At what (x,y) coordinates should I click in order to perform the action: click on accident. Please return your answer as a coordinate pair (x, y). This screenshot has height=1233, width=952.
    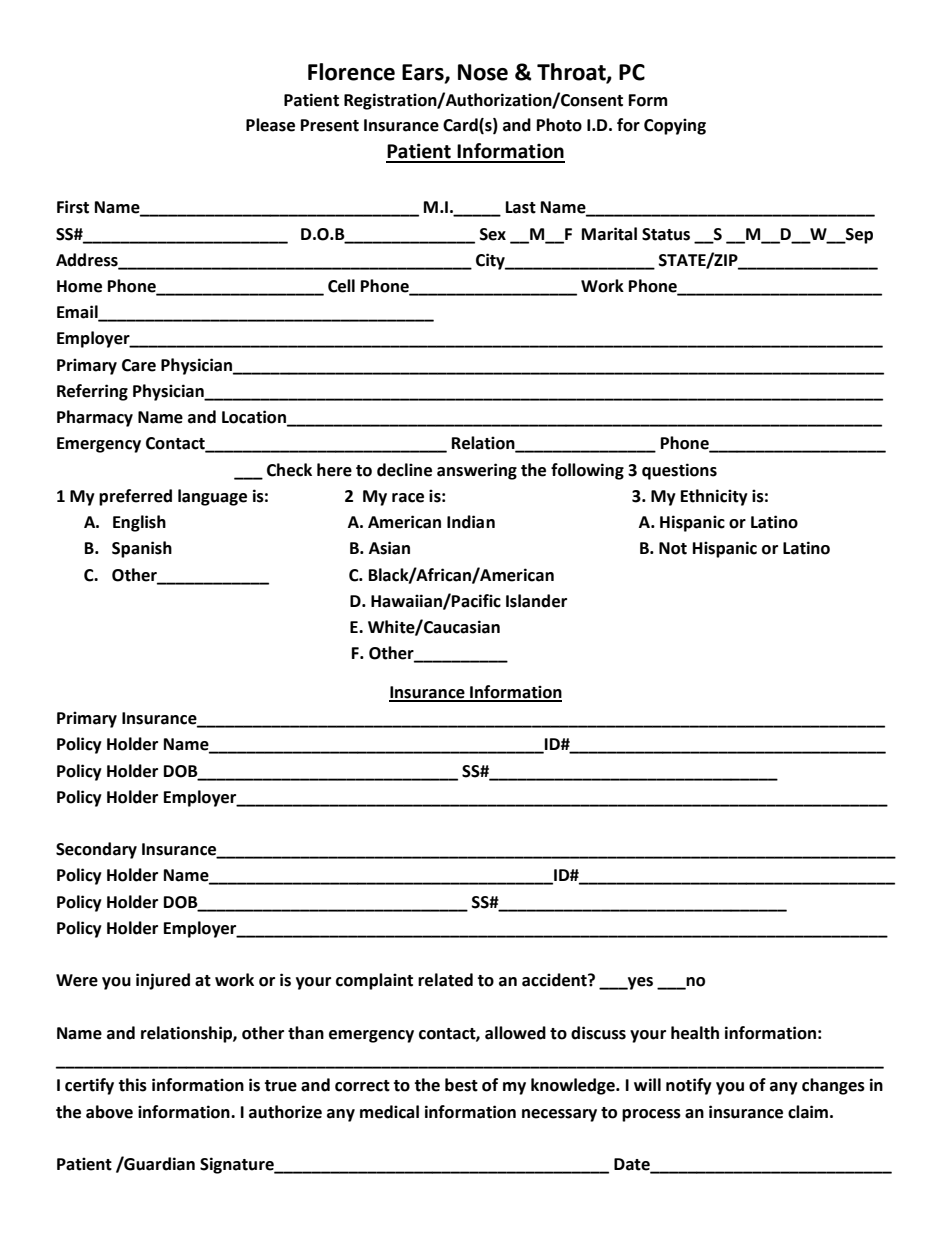
    Looking at the image, I should click on (555, 980).
